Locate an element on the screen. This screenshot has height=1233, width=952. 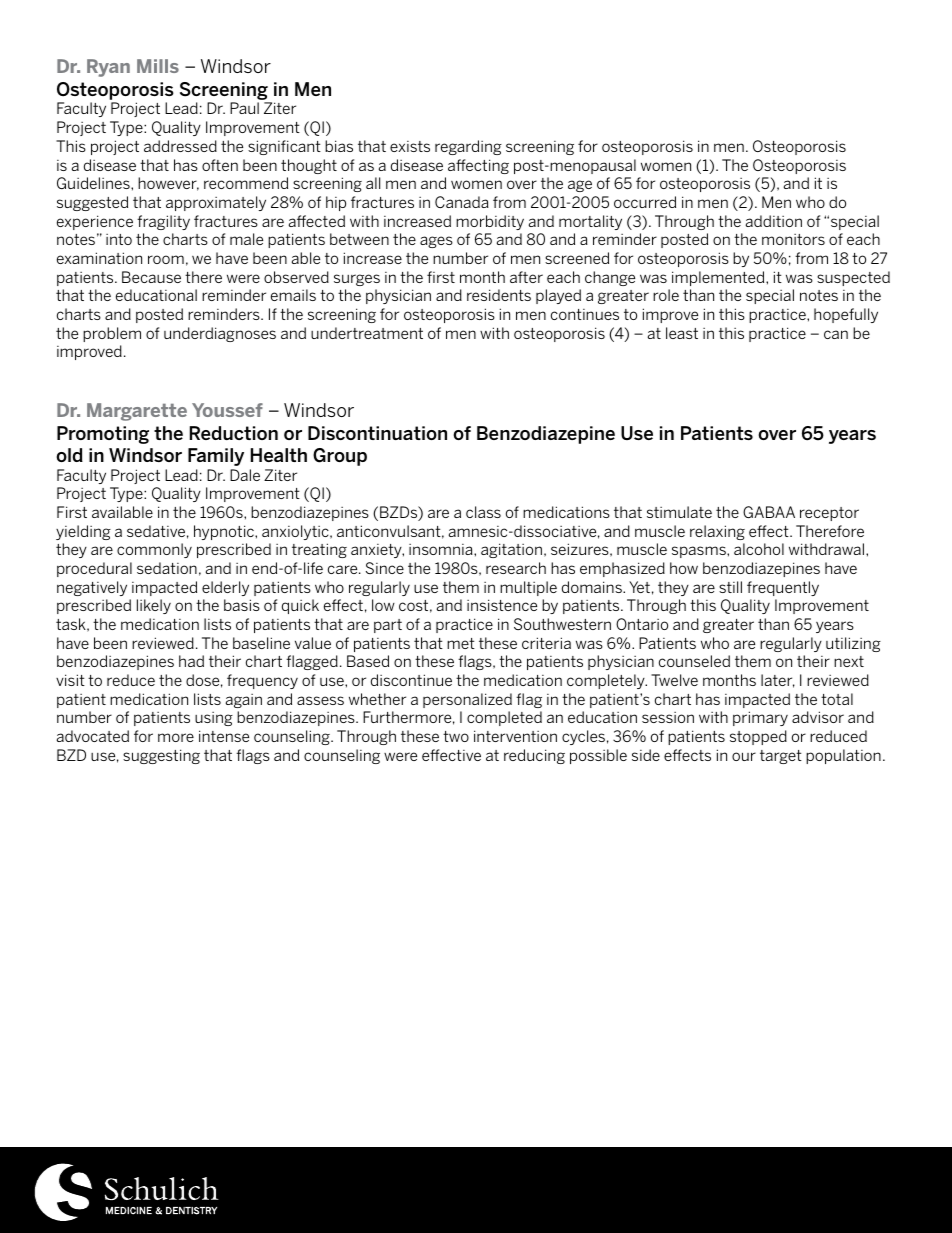
research is located at coordinates (516, 568).
